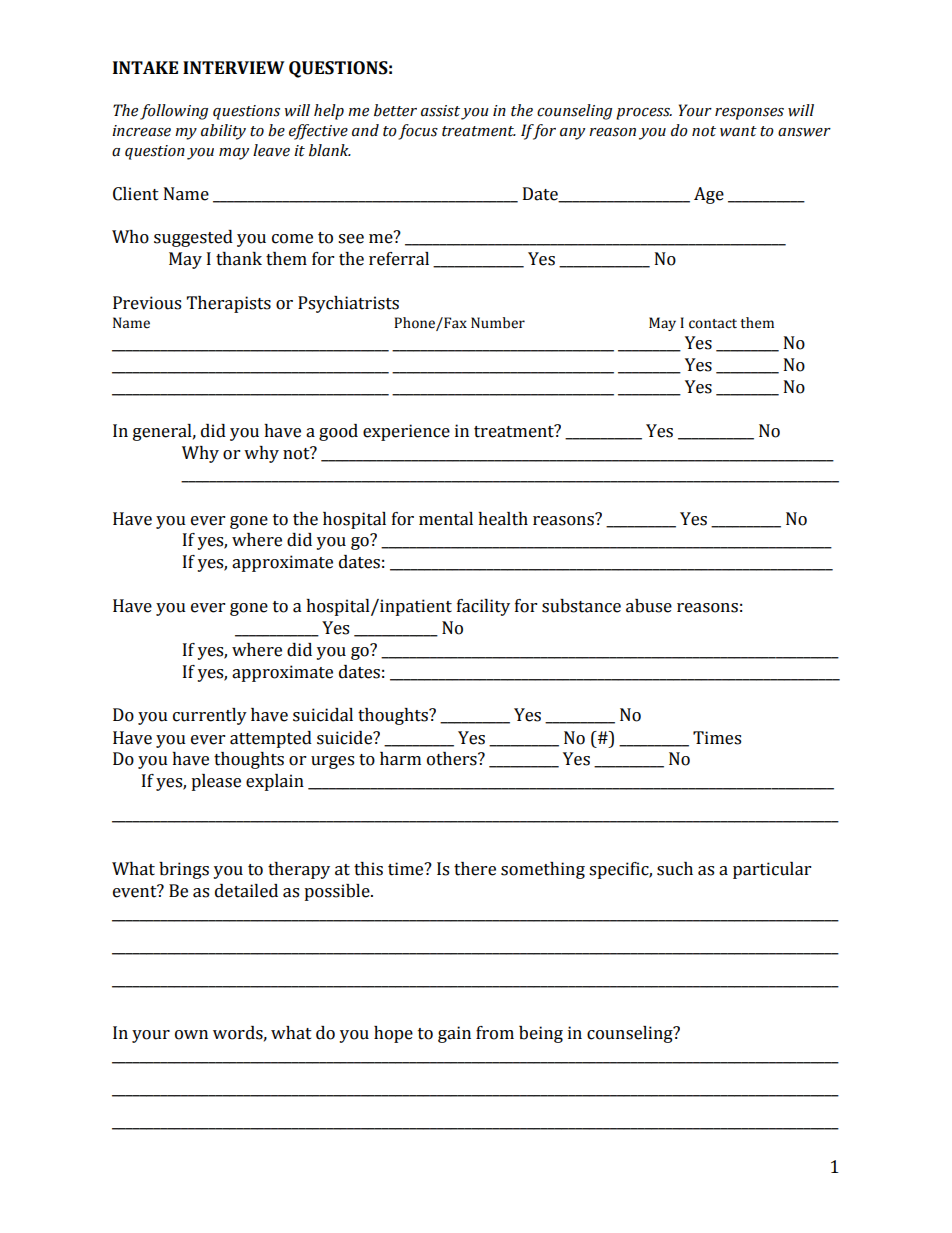 The height and width of the screenshot is (1233, 952). Describe the element at coordinates (229, 304) in the screenshot. I see `Therapists` at that location.
